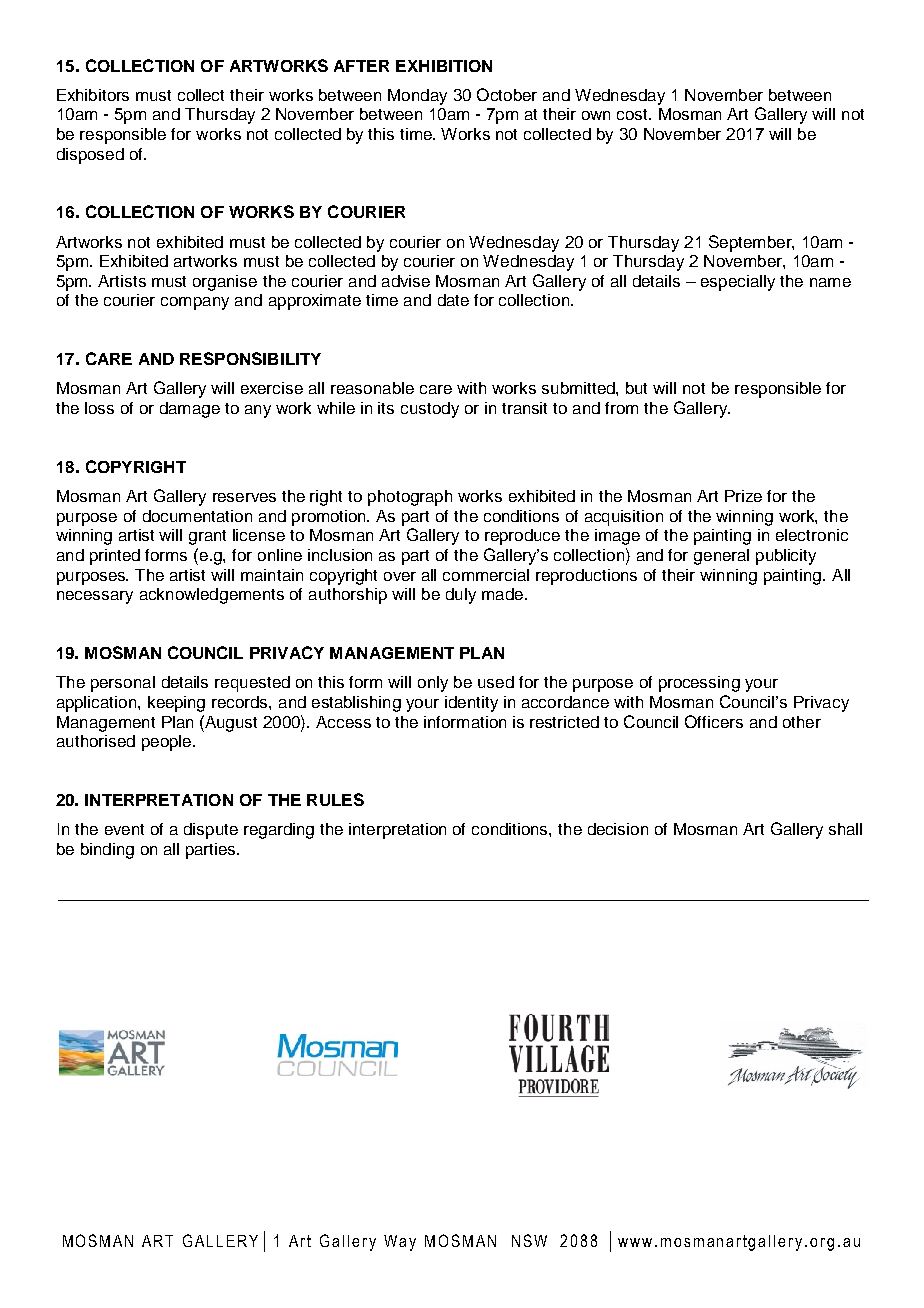 The image size is (924, 1308). I want to click on cost, so click(633, 114).
